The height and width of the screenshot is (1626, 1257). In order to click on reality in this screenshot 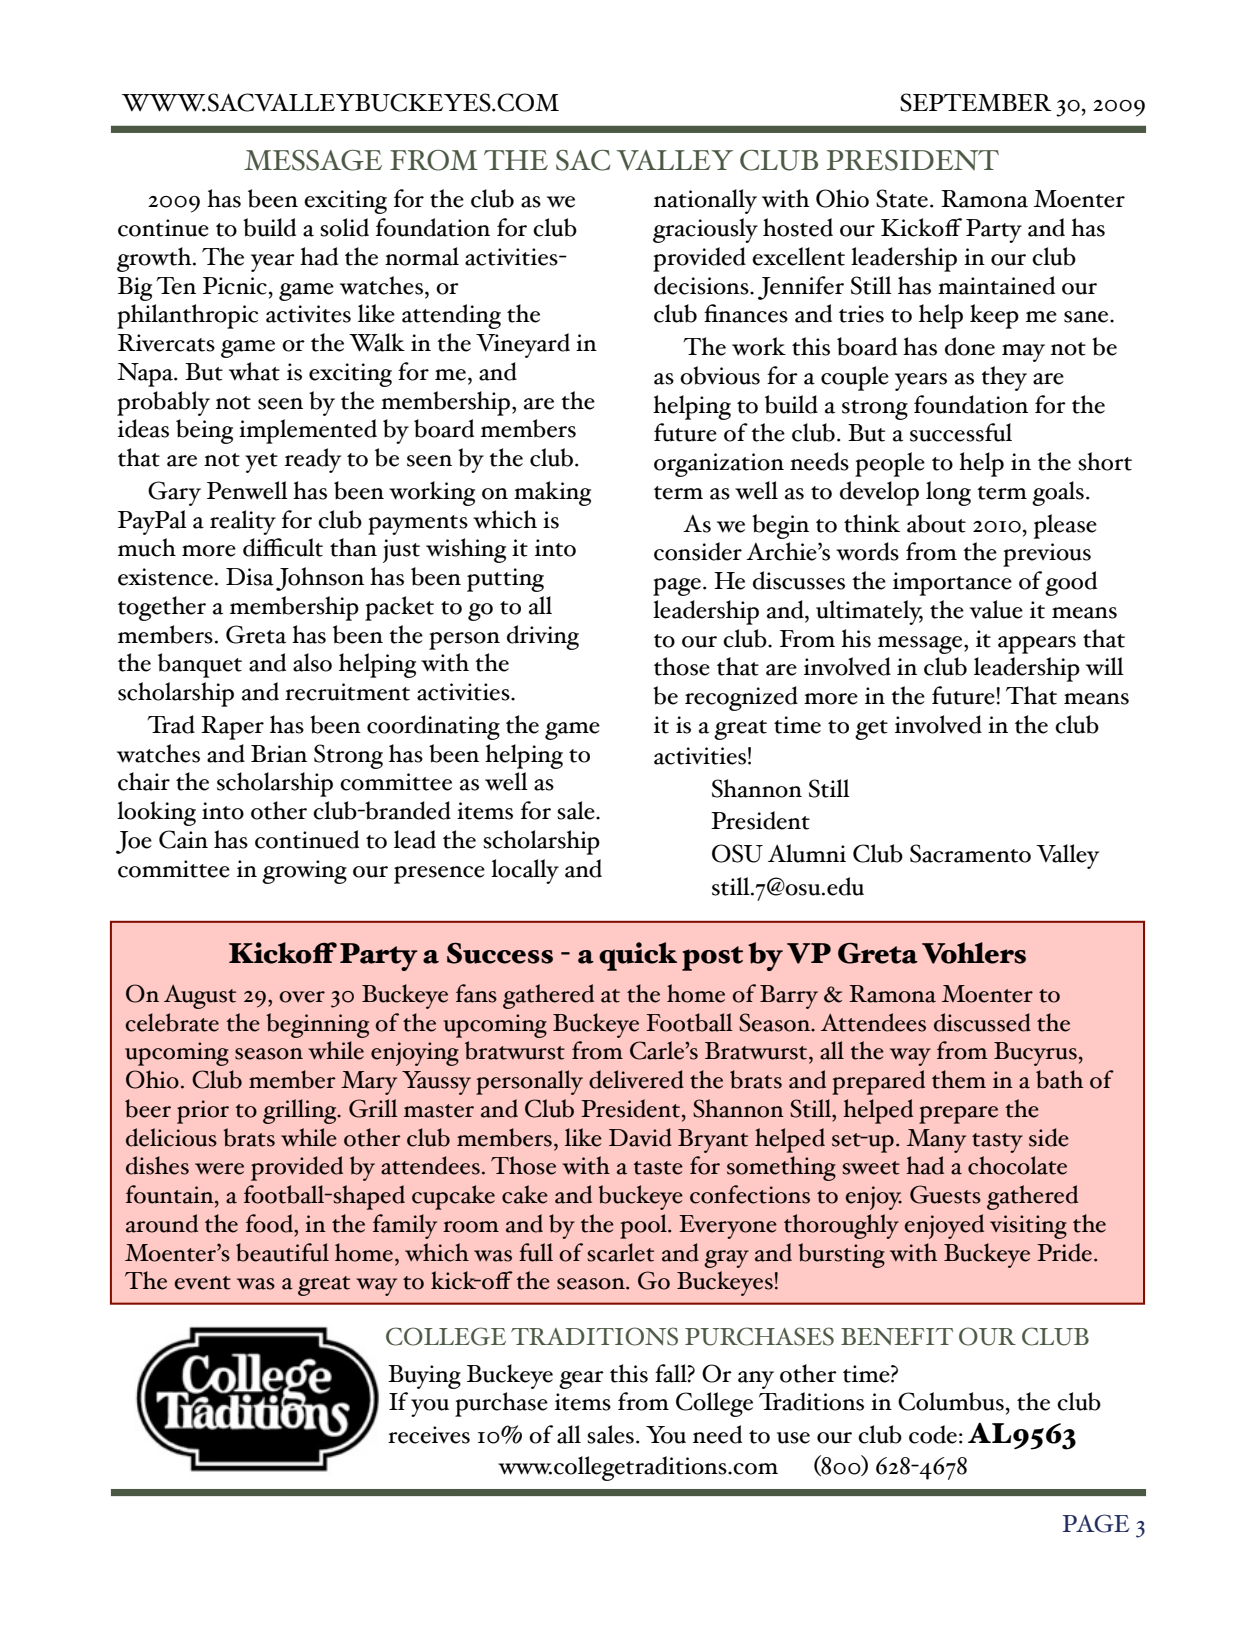, I will do `click(243, 522)`.
